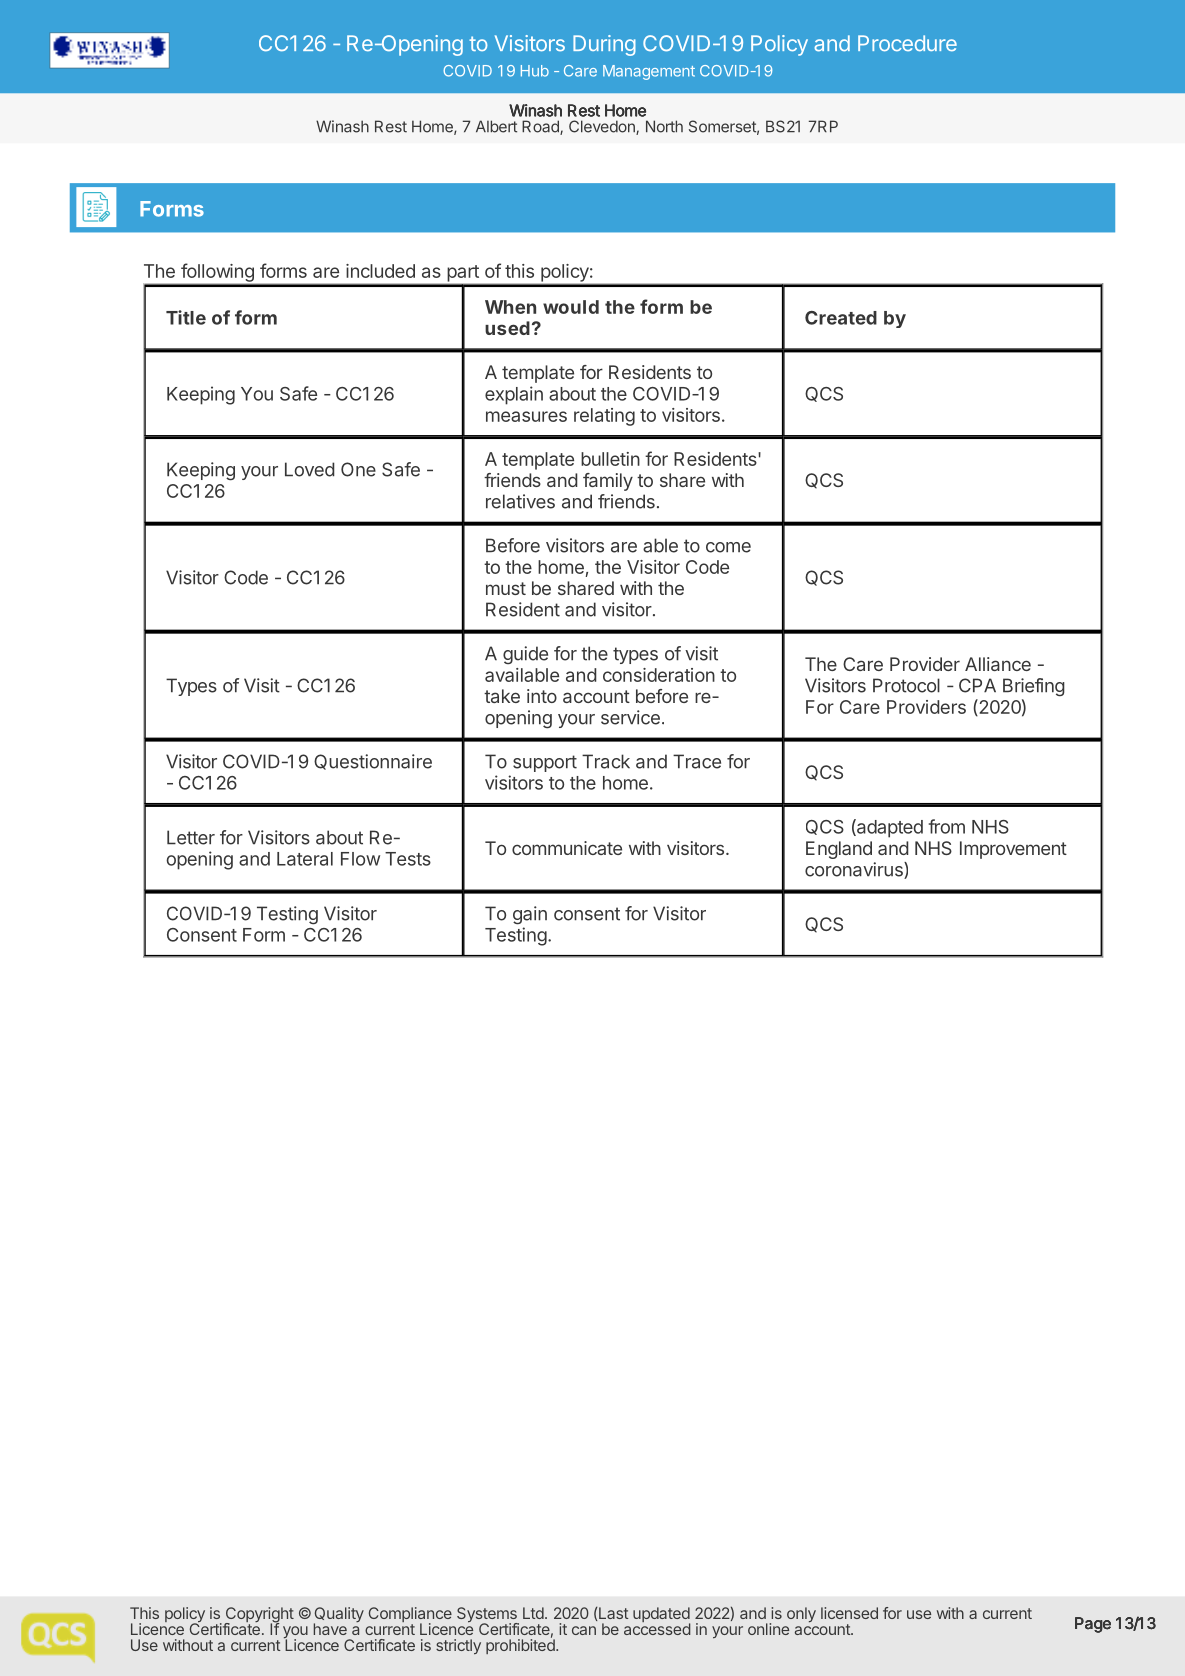 Image resolution: width=1185 pixels, height=1676 pixels. I want to click on Improvement, so click(1013, 850).
